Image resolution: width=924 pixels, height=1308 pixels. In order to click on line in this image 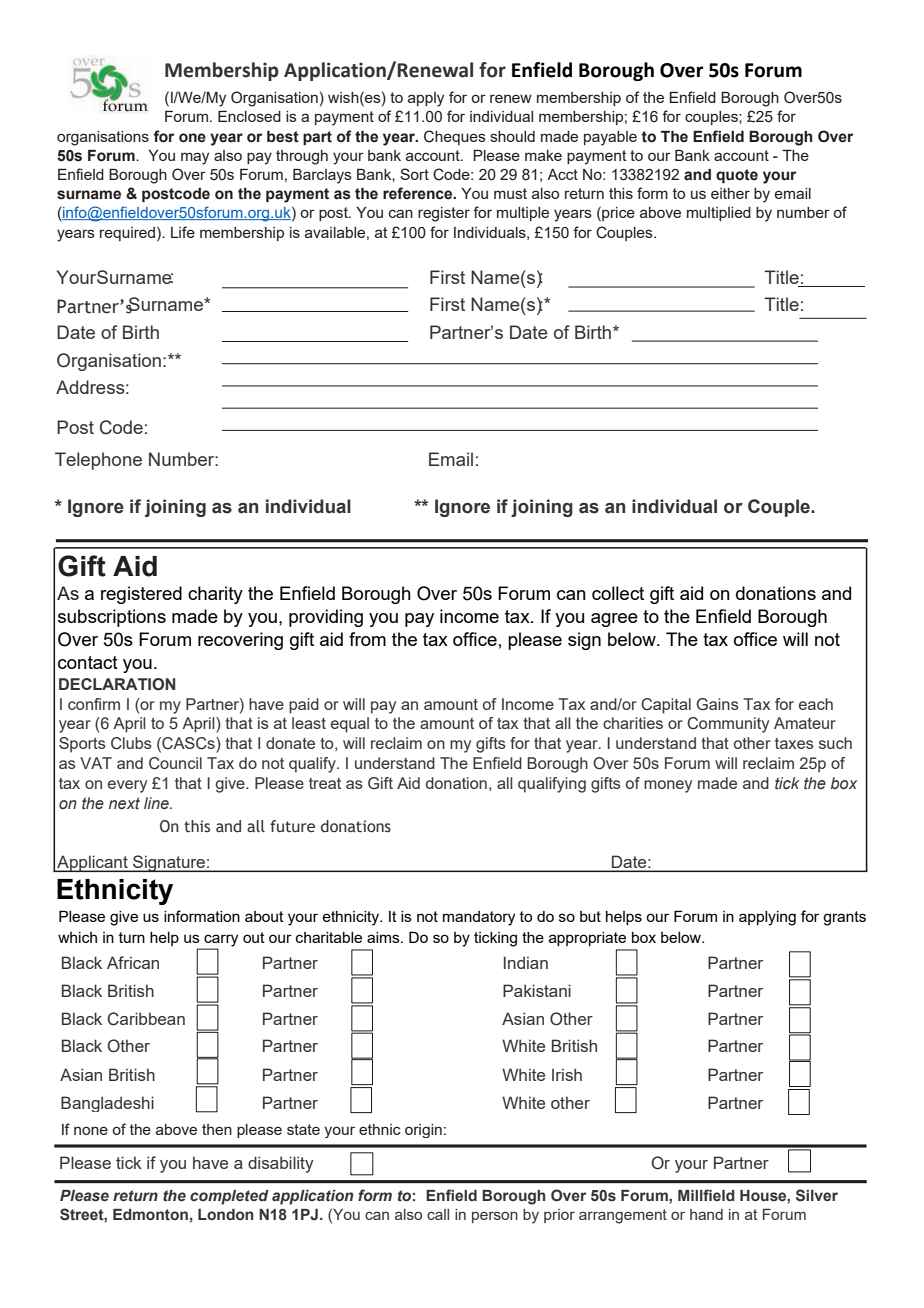, I will do `click(157, 803)`.
